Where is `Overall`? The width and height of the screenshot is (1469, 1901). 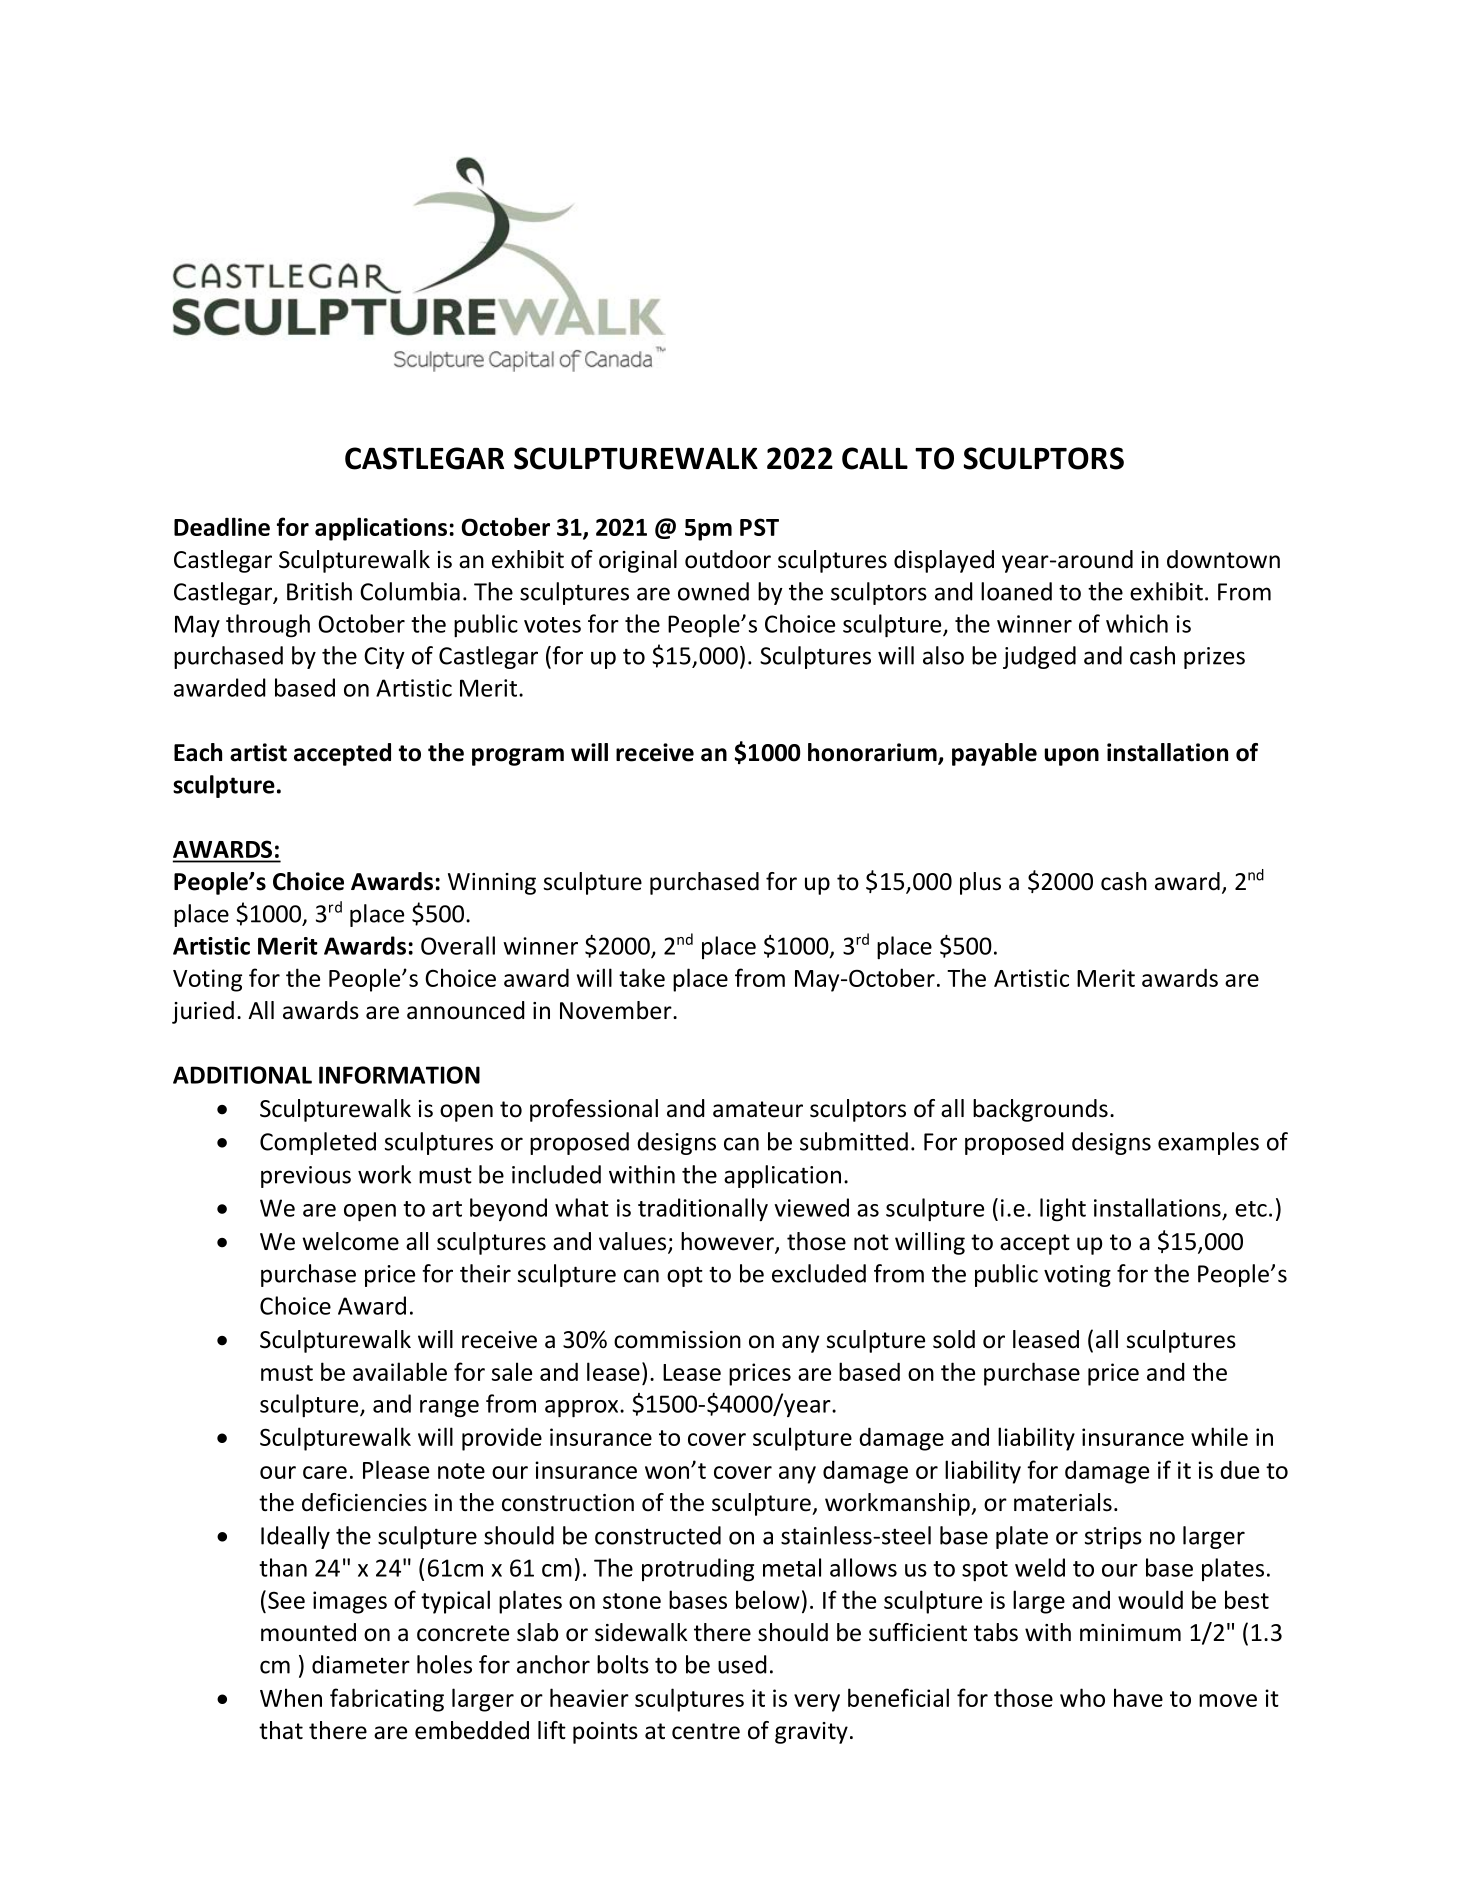 Overall is located at coordinates (458, 945).
